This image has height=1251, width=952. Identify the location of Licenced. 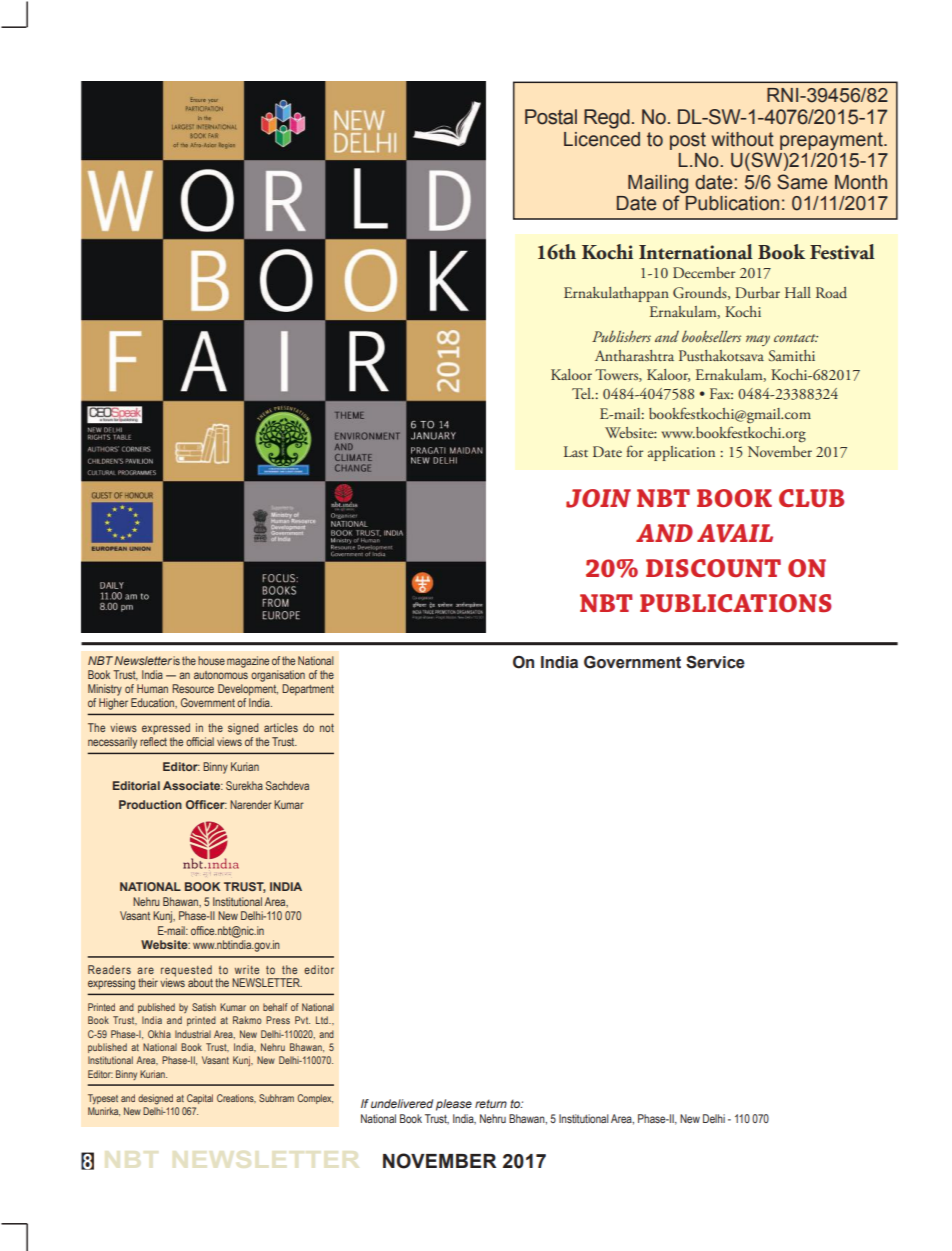
(602, 139).
